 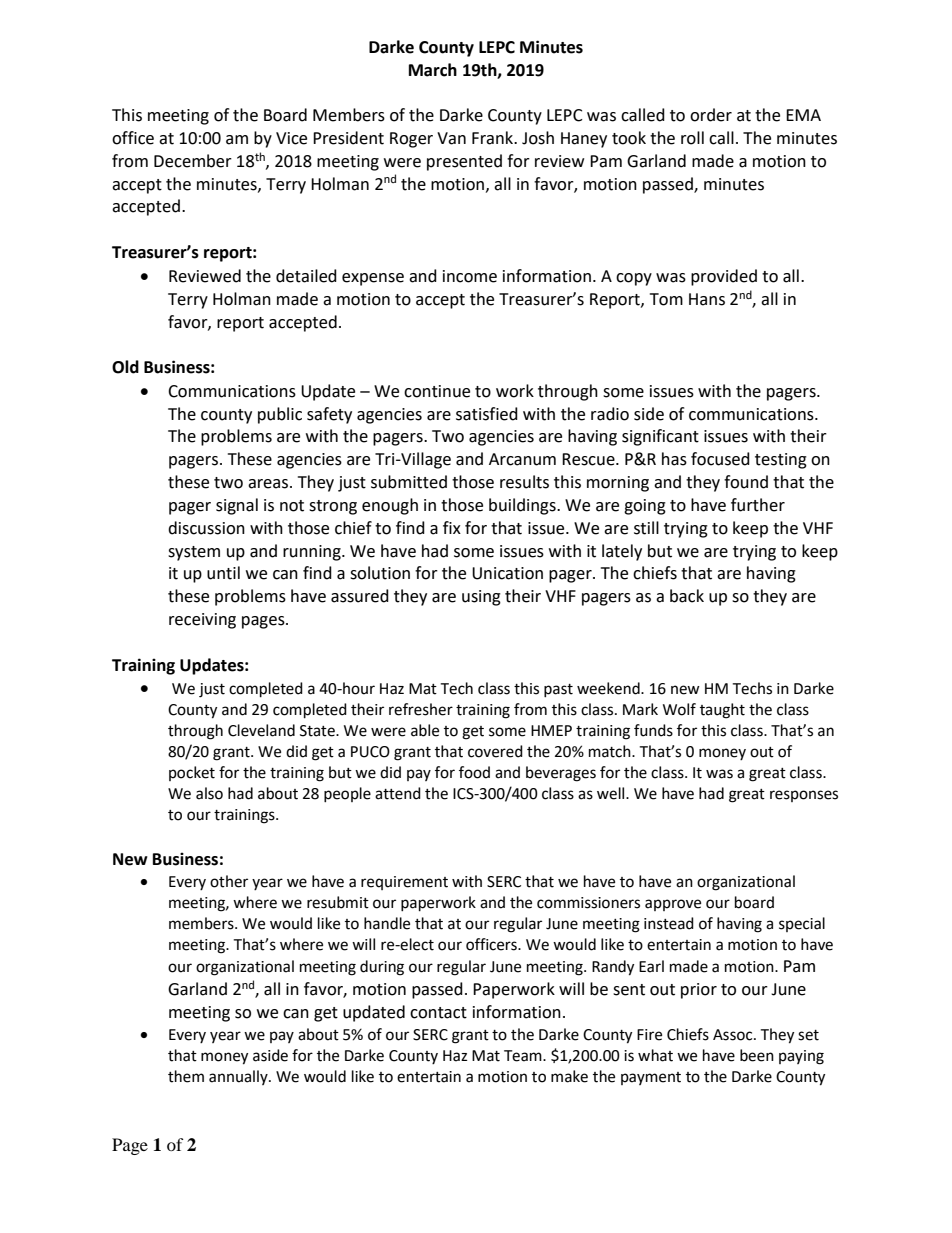 I want to click on them, so click(x=186, y=1076).
